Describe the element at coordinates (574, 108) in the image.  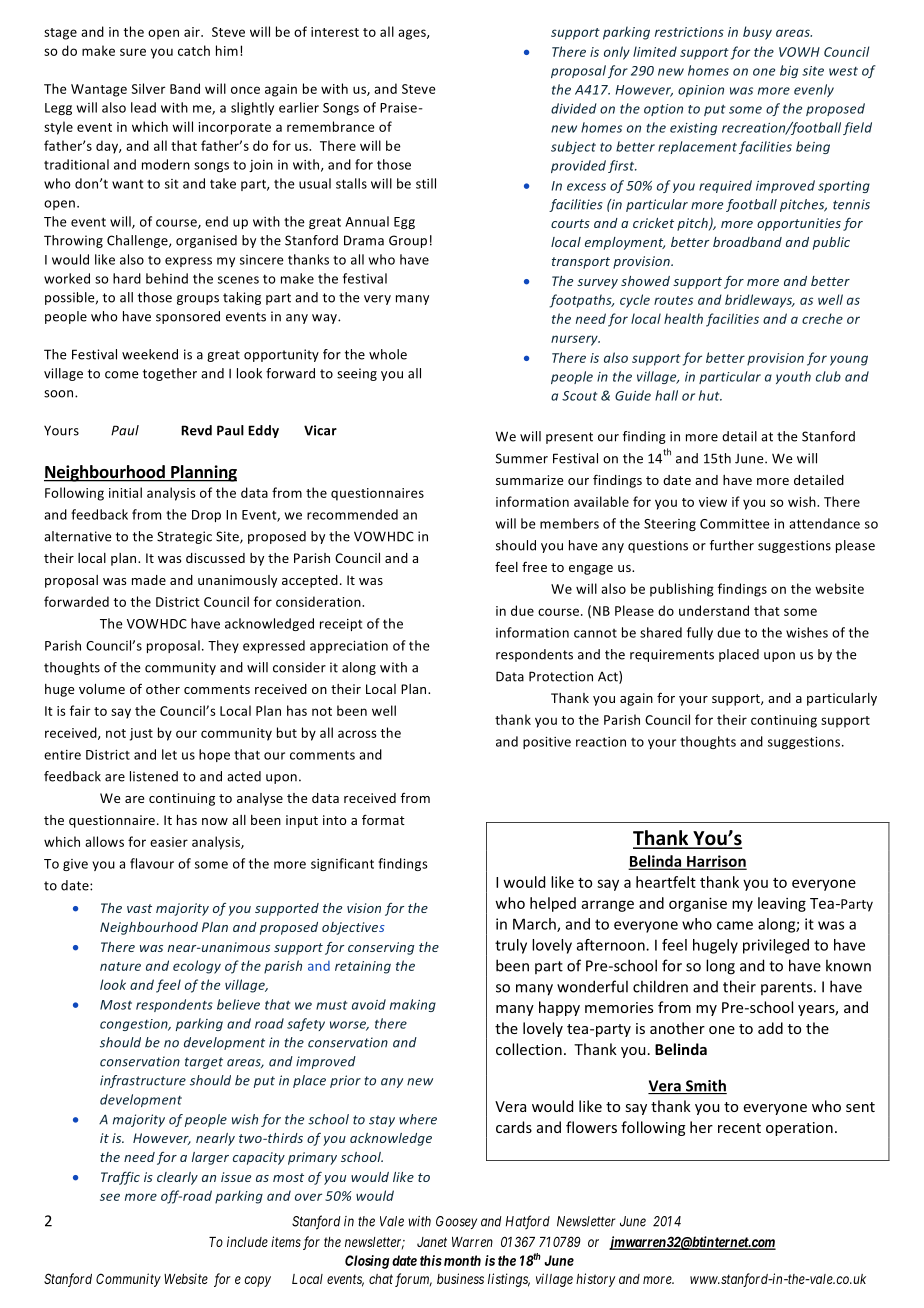
I see `divided` at that location.
